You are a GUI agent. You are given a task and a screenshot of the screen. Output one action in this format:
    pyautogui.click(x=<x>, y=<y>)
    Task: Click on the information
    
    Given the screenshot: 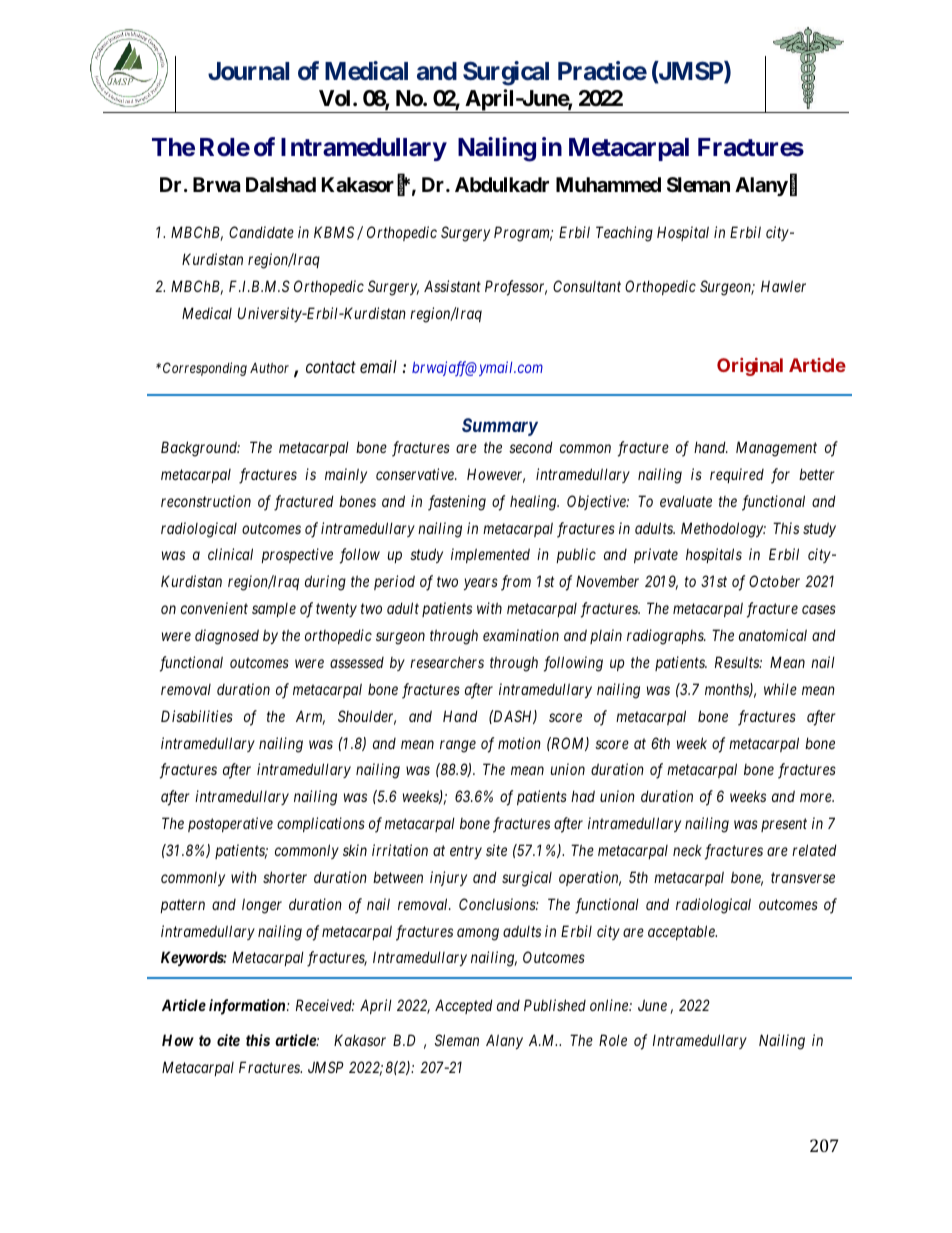 What is the action you would take?
    pyautogui.click(x=248, y=1007)
